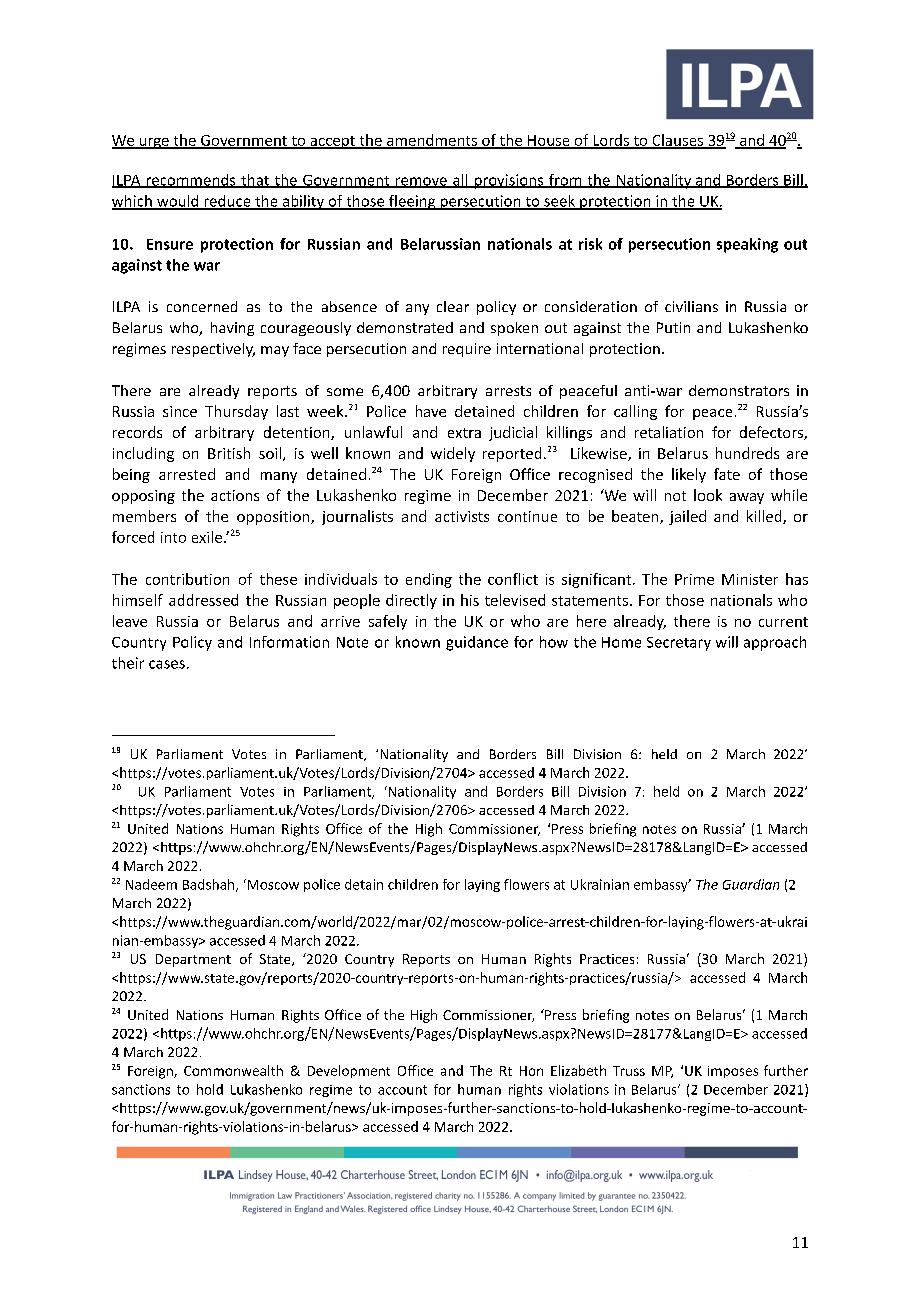  I want to click on Commonwealth, so click(233, 1070).
